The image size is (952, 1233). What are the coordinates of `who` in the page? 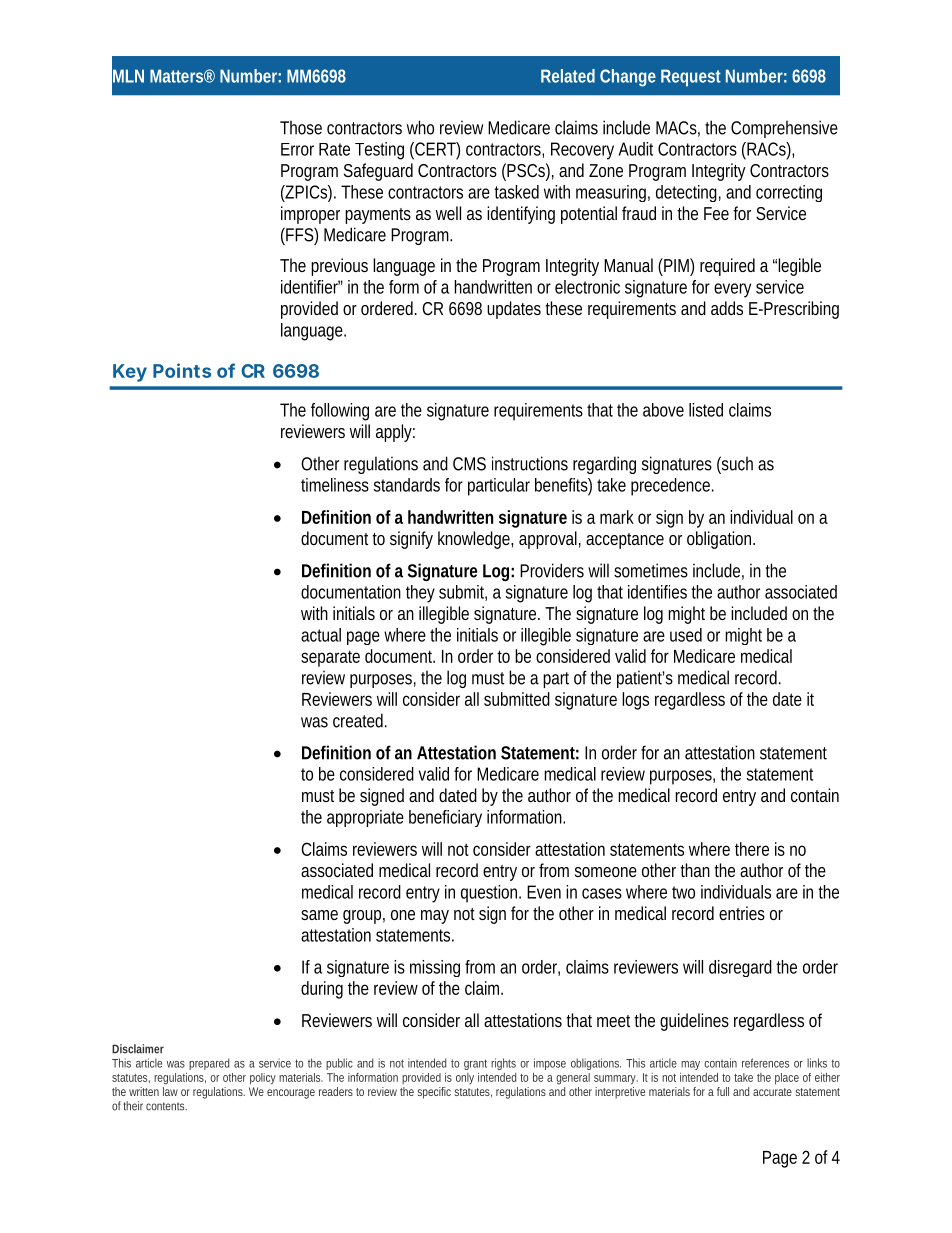 It's located at (420, 127).
